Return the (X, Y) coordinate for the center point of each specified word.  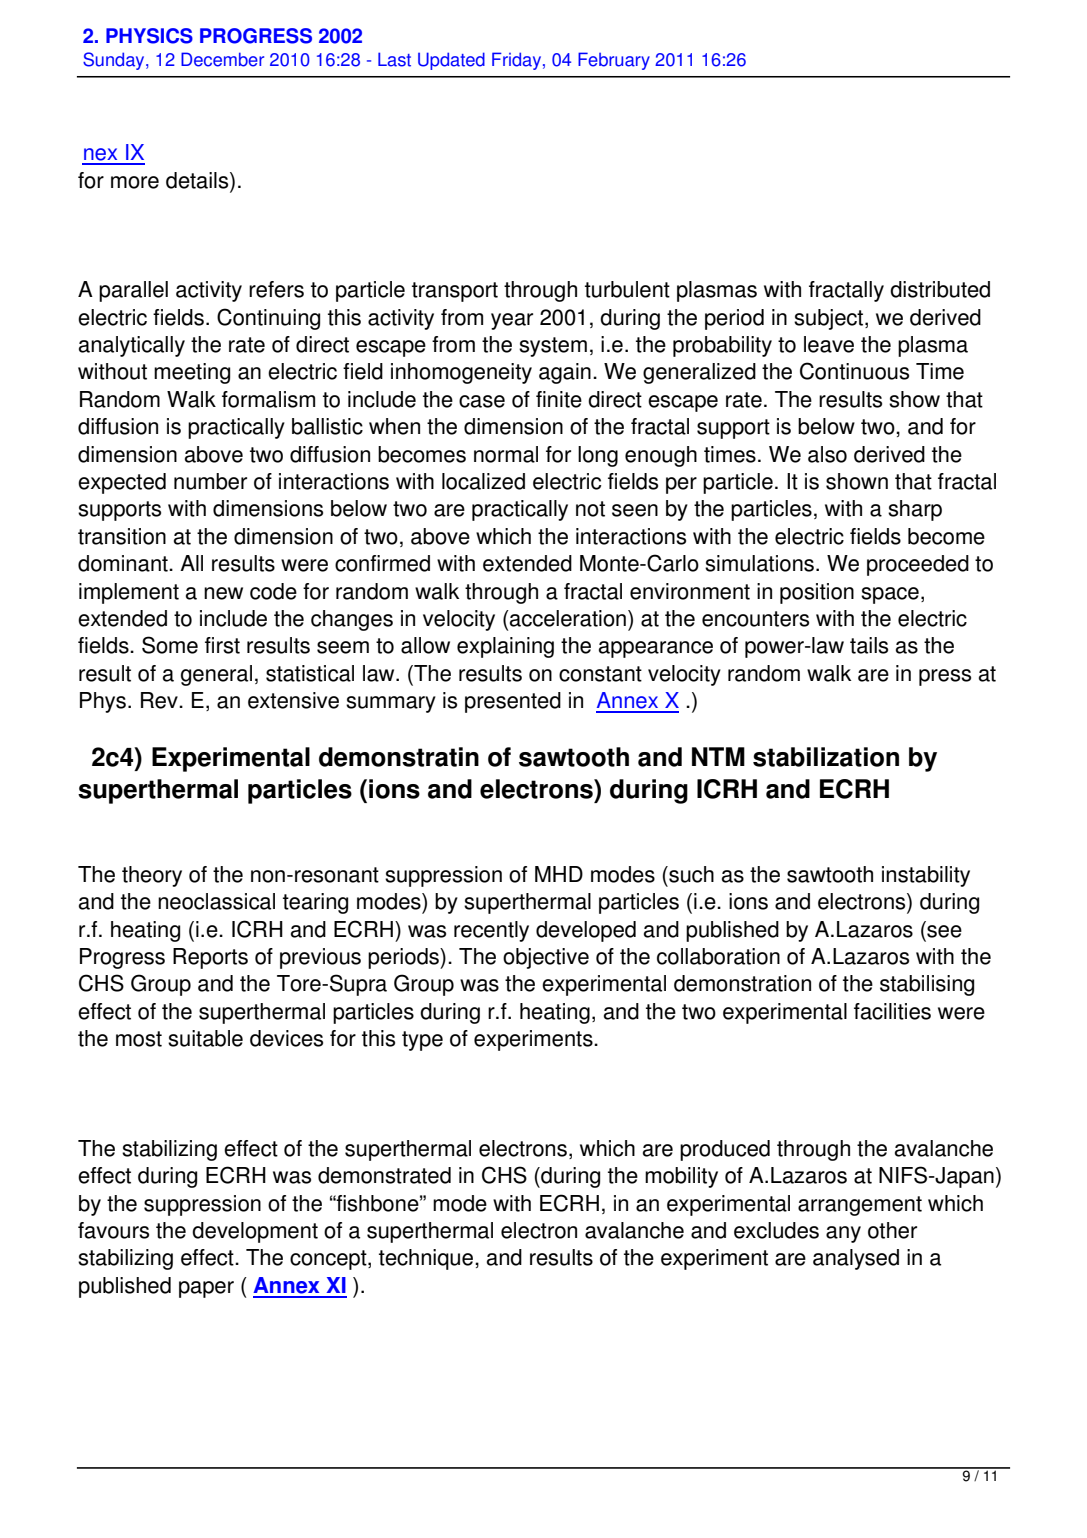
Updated (451, 61)
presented (513, 702)
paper (206, 1289)
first (222, 645)
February (614, 61)
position (817, 593)
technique (427, 1259)
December (222, 59)
